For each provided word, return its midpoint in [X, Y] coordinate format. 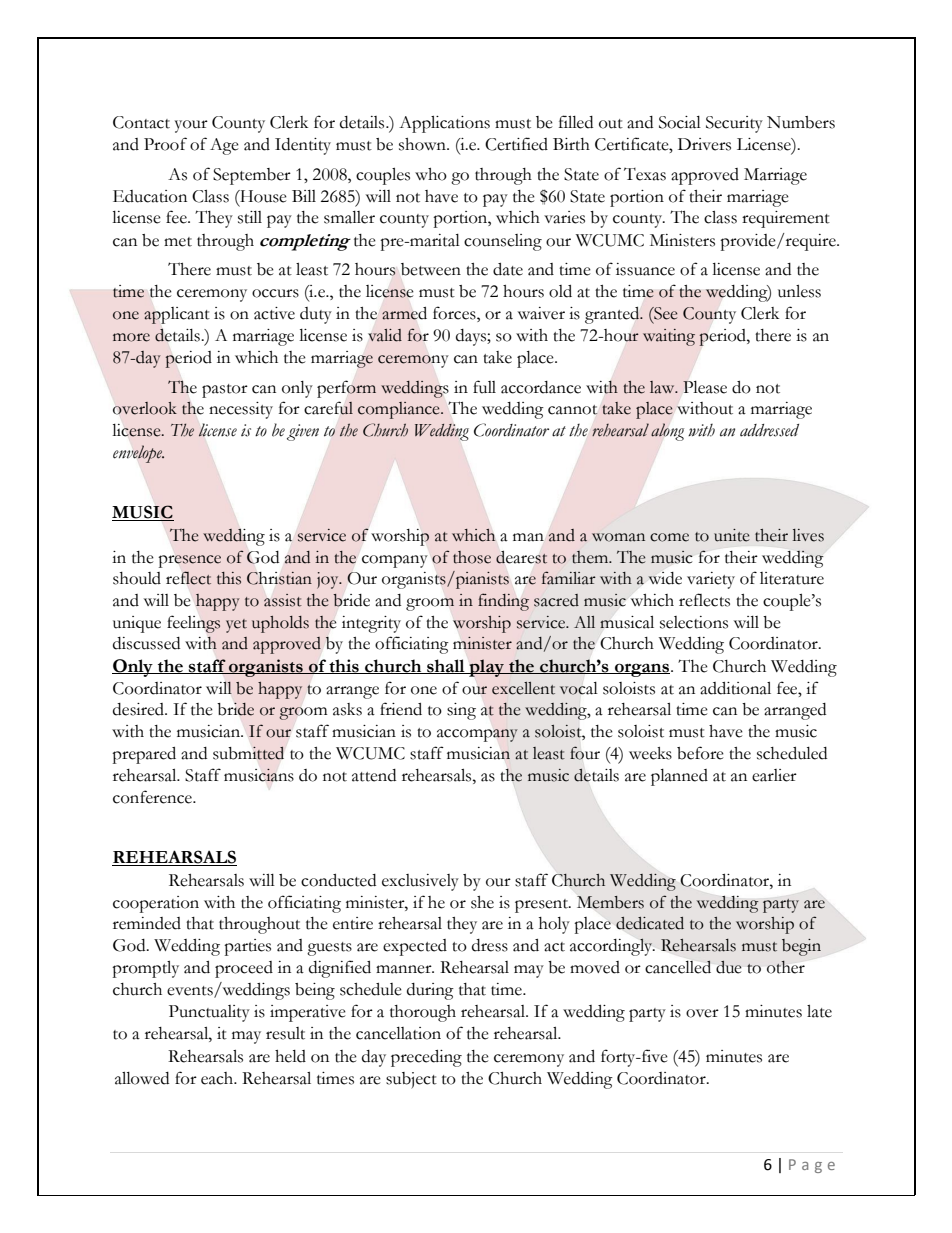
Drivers [704, 144]
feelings [194, 624]
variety [711, 580]
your [191, 126]
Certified [516, 144]
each [218, 1078]
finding [503, 602]
